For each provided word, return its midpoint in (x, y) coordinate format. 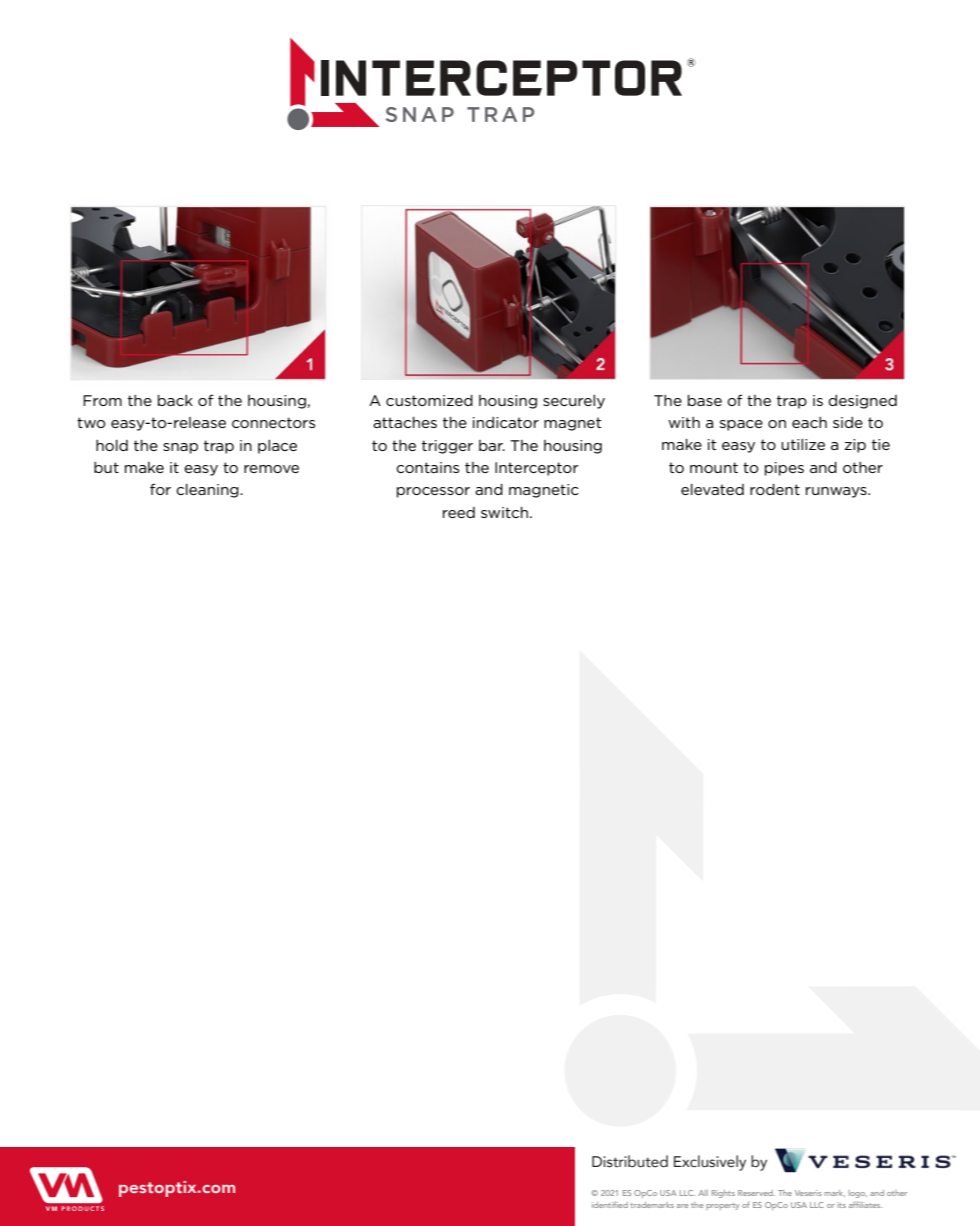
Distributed (630, 1161)
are (682, 1206)
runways (837, 492)
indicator (506, 422)
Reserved (756, 1193)
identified (610, 1204)
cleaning (208, 491)
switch (506, 512)
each (809, 422)
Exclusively (710, 1163)
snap (180, 448)
